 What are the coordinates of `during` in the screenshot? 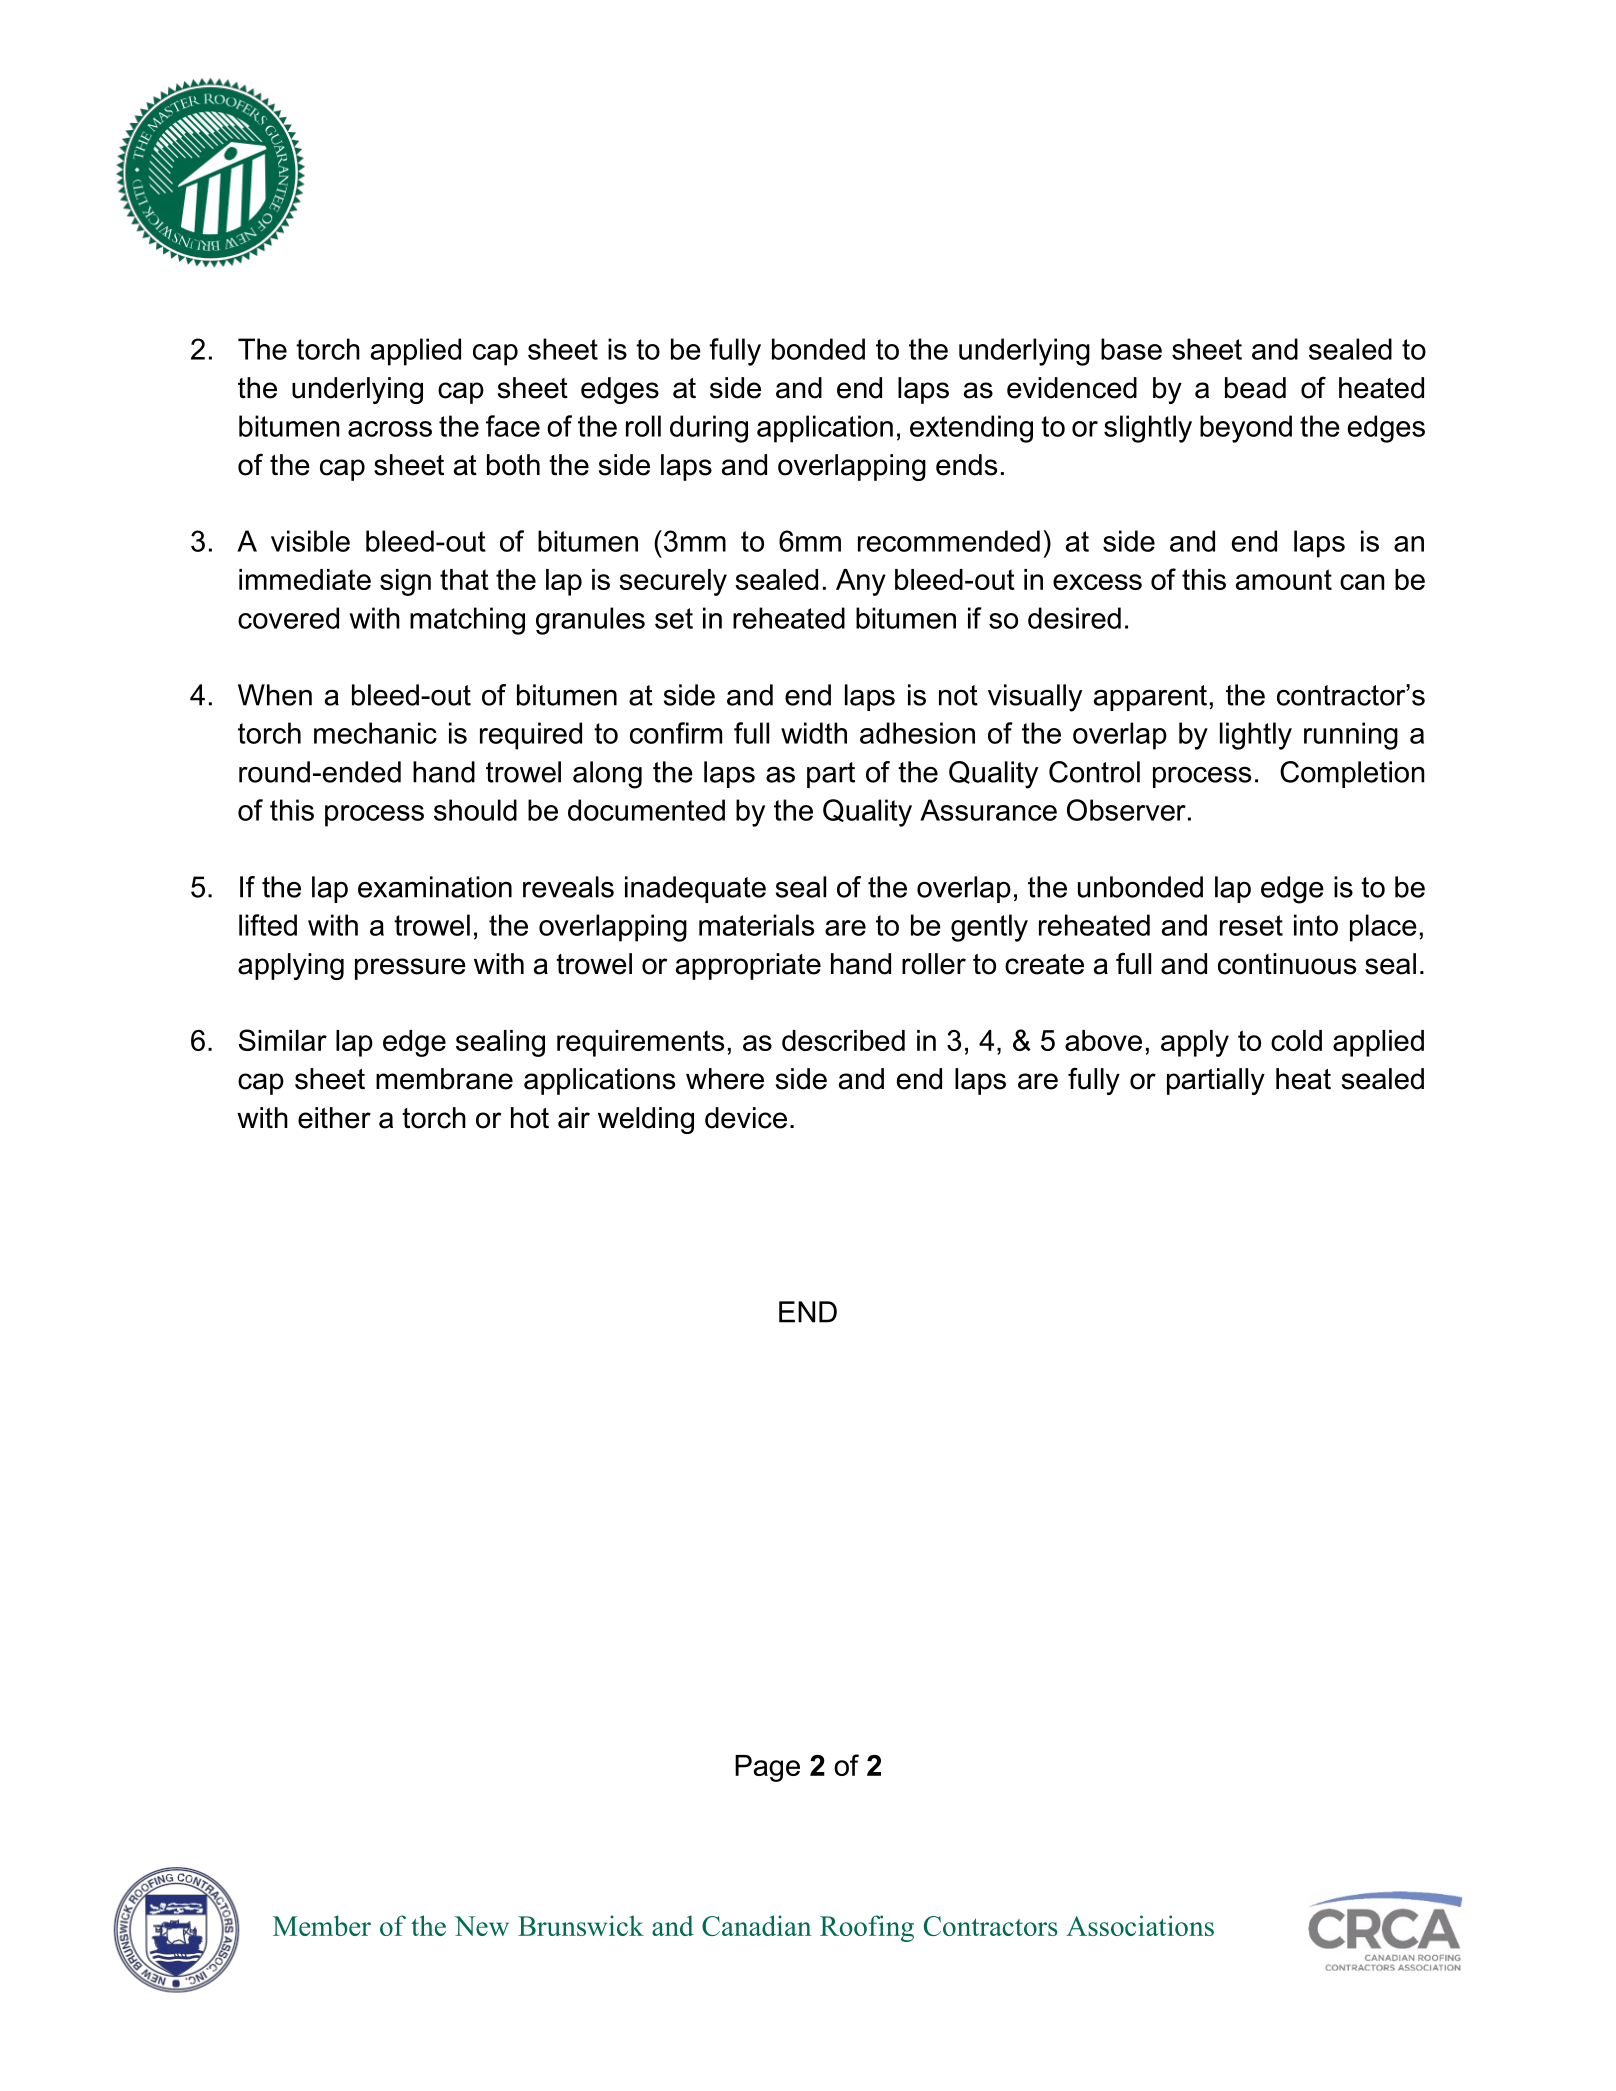 It's located at (709, 429).
